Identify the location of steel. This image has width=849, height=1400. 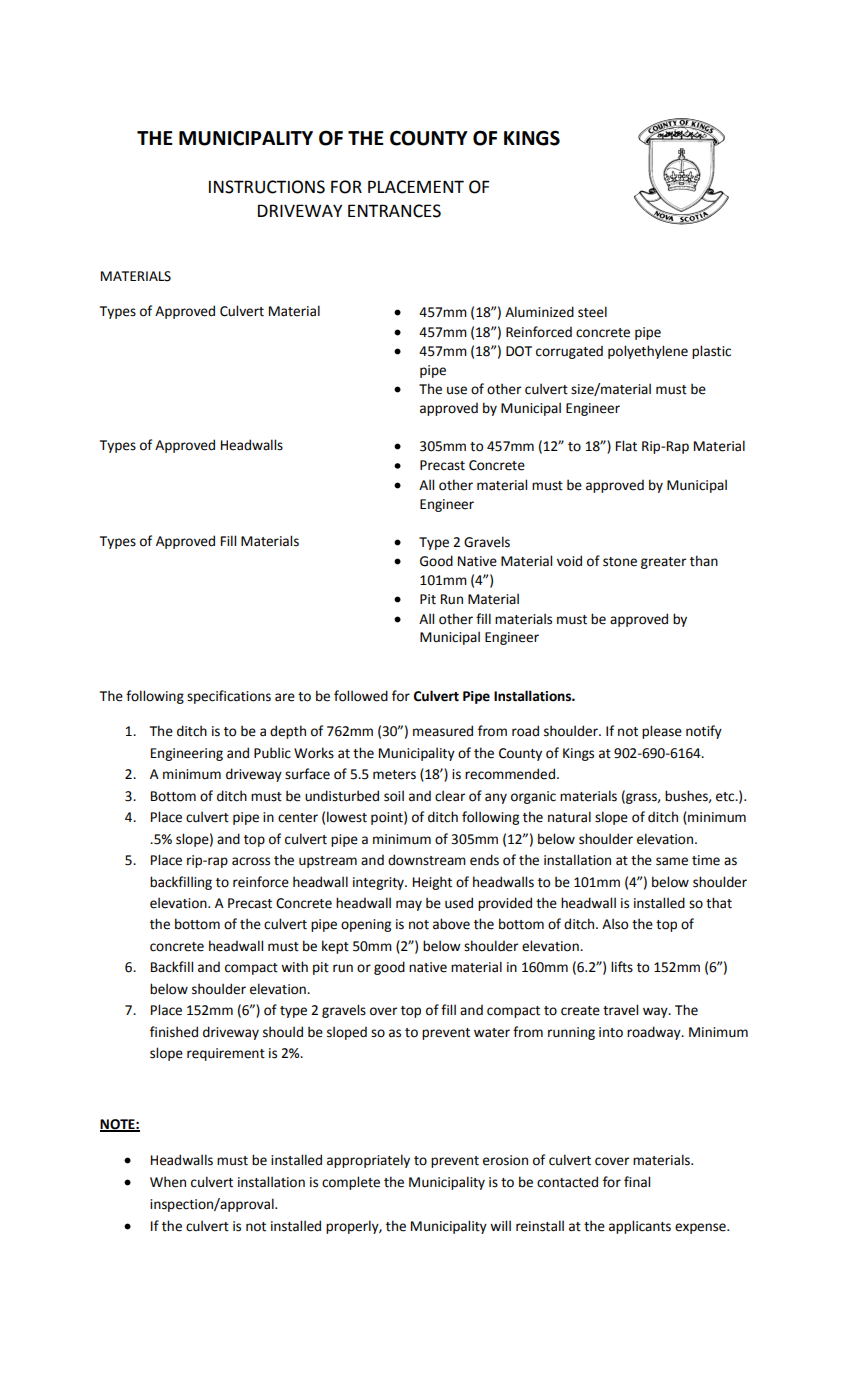
(592, 312).
